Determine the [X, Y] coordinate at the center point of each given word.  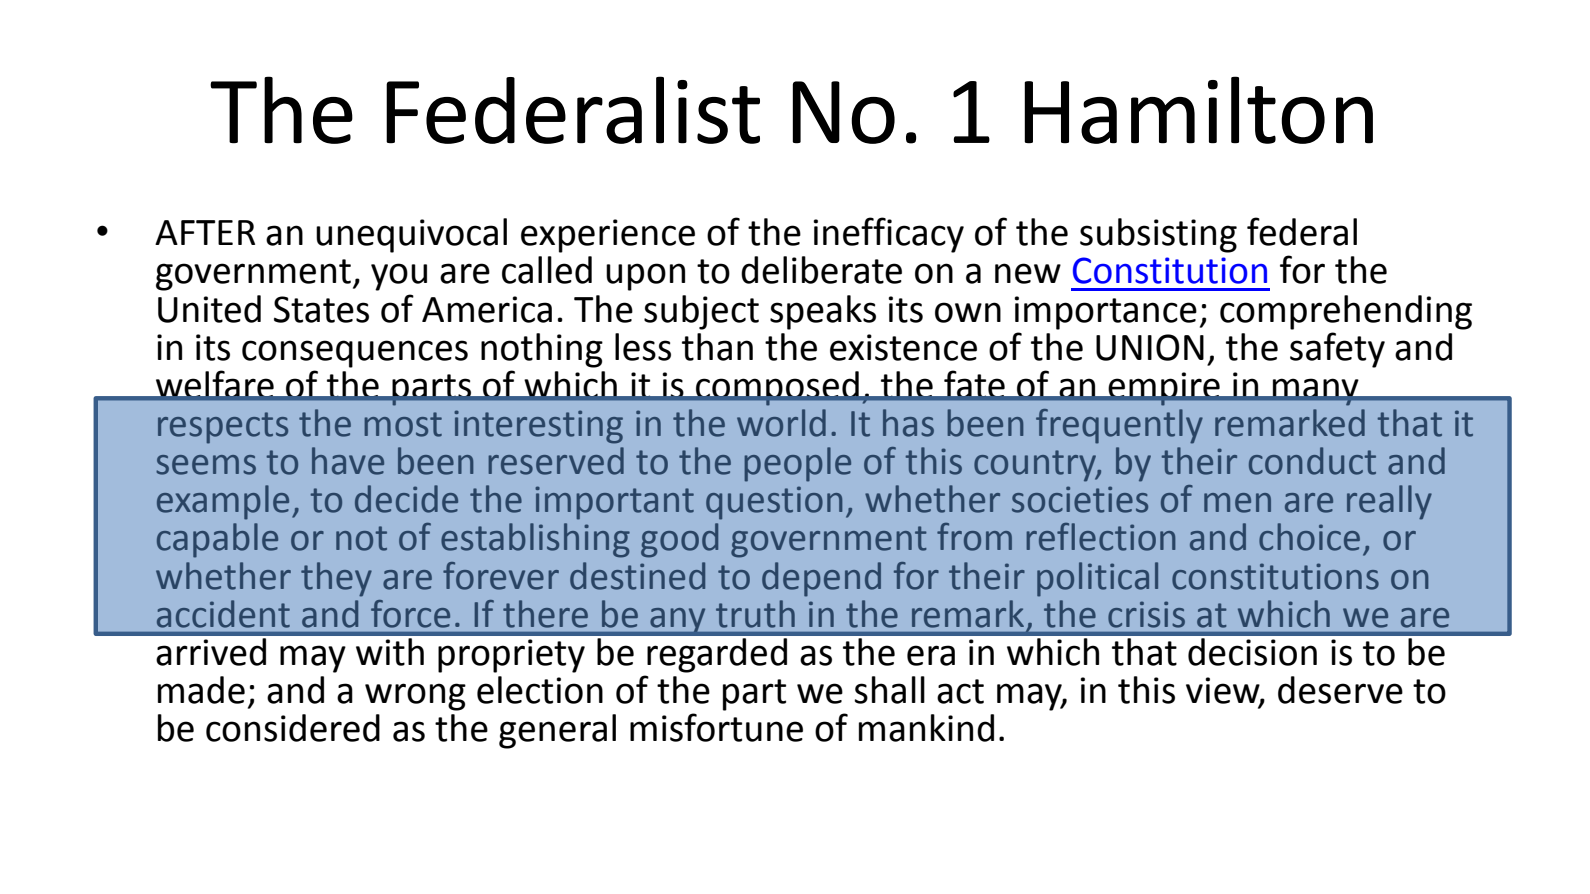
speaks [823, 312]
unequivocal [411, 235]
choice [1309, 537]
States [321, 309]
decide [406, 499]
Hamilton [1198, 110]
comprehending [1346, 312]
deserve [1340, 690]
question [774, 503]
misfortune [716, 727]
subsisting [1158, 235]
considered [293, 728]
